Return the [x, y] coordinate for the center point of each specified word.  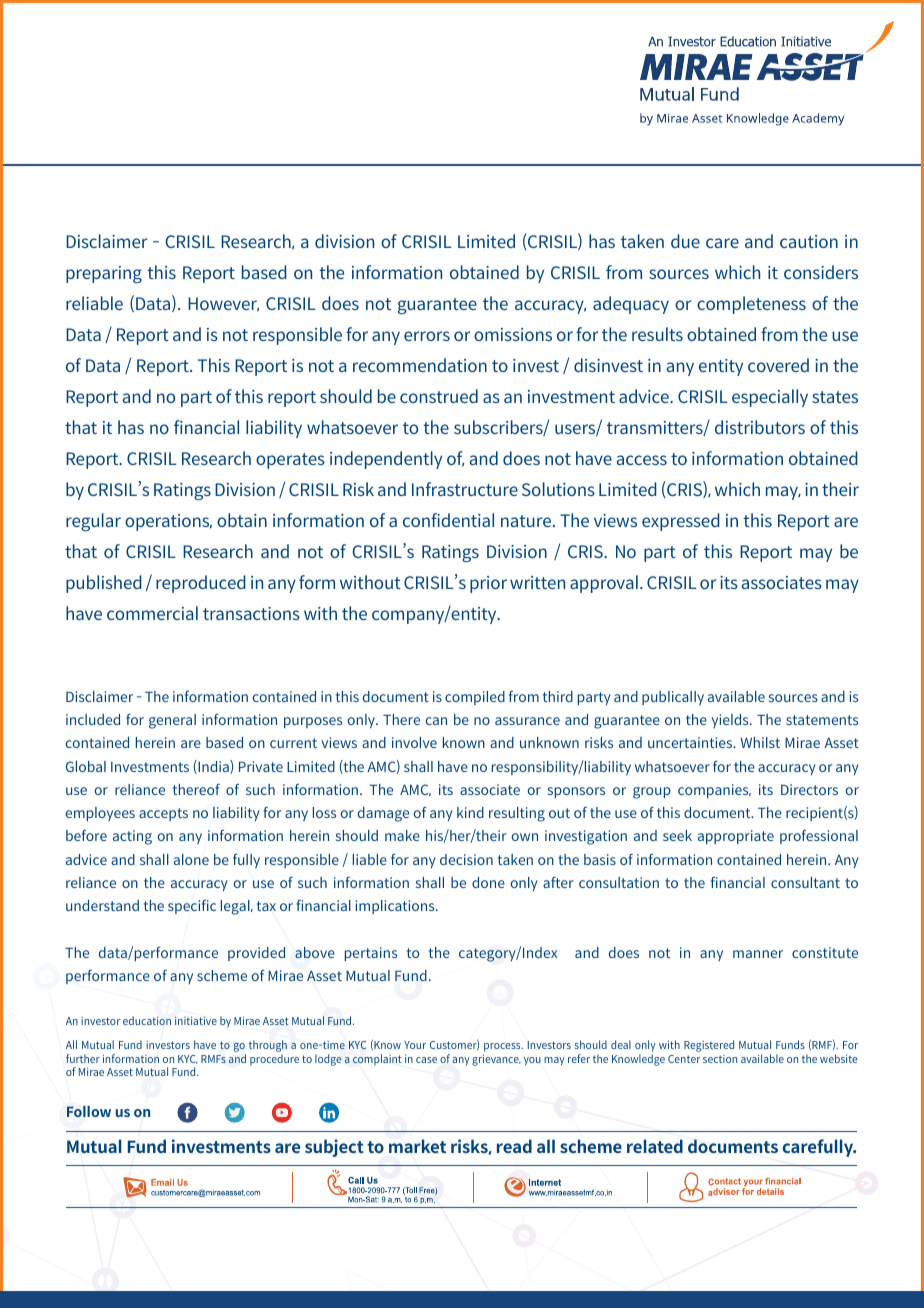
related [655, 1146]
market [417, 1146]
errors [427, 336]
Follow [89, 1111]
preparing [104, 274]
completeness [751, 305]
